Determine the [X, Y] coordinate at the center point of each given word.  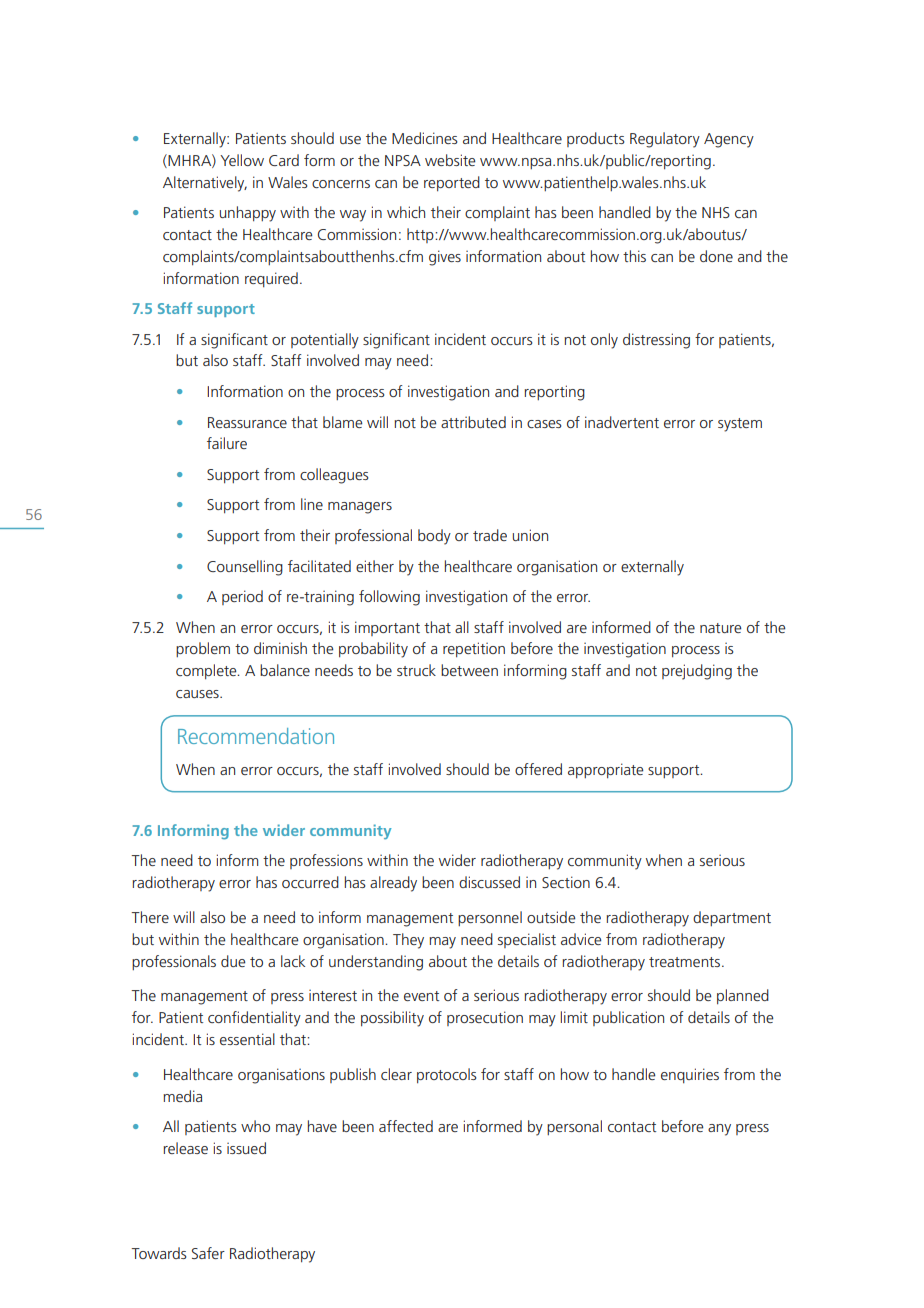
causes [198, 694]
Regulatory [665, 140]
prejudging [697, 672]
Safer [208, 1253]
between [469, 670]
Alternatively [205, 184]
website [450, 160]
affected [406, 1126]
